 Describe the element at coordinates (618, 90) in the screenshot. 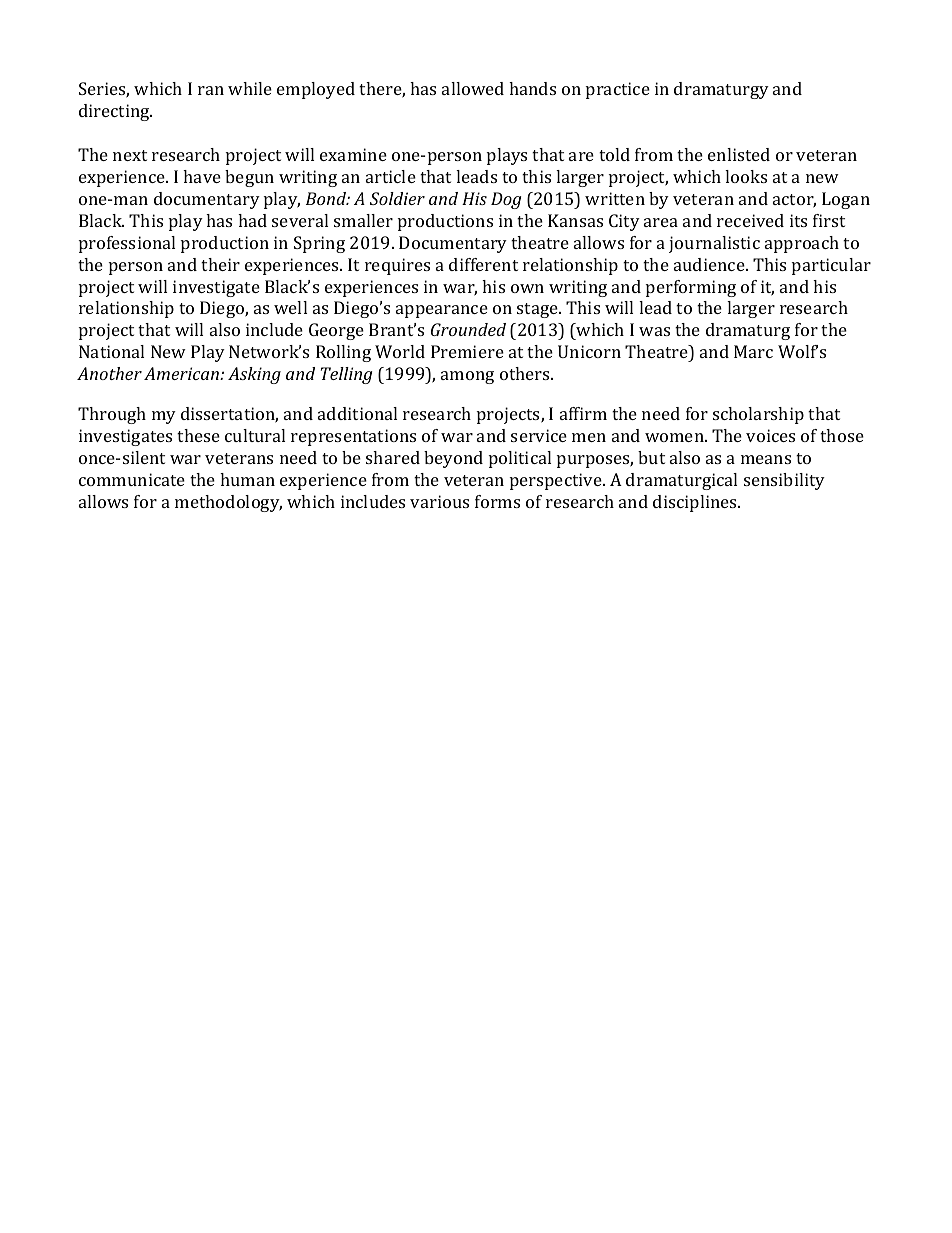

I see `practice` at that location.
